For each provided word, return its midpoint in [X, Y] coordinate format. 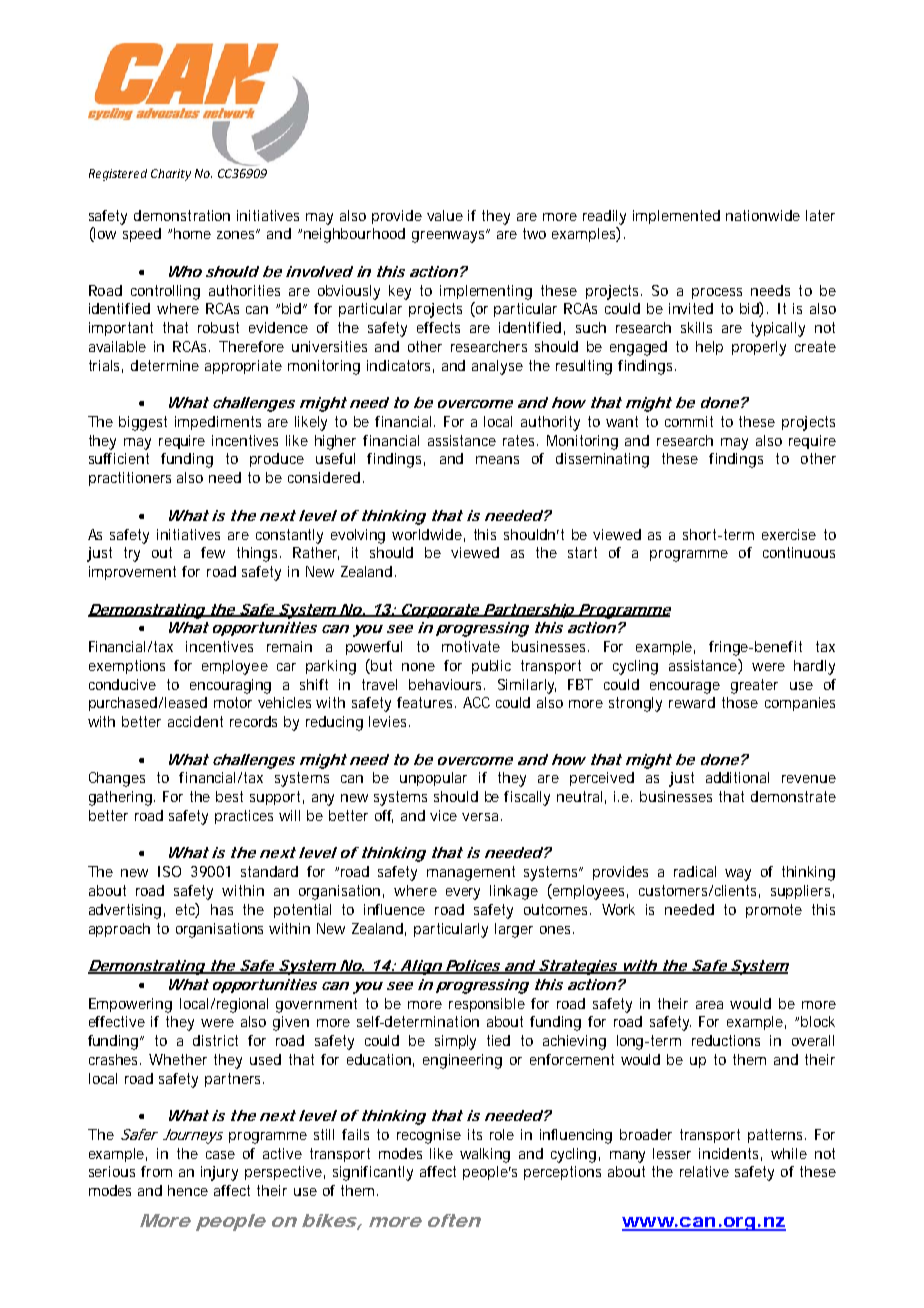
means [497, 460]
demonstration [182, 215]
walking [485, 1155]
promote [774, 911]
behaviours [447, 684]
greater [754, 686]
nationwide [763, 215]
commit [689, 421]
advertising [125, 911]
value [445, 215]
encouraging [230, 686]
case [220, 1155]
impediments [218, 423]
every [463, 894]
